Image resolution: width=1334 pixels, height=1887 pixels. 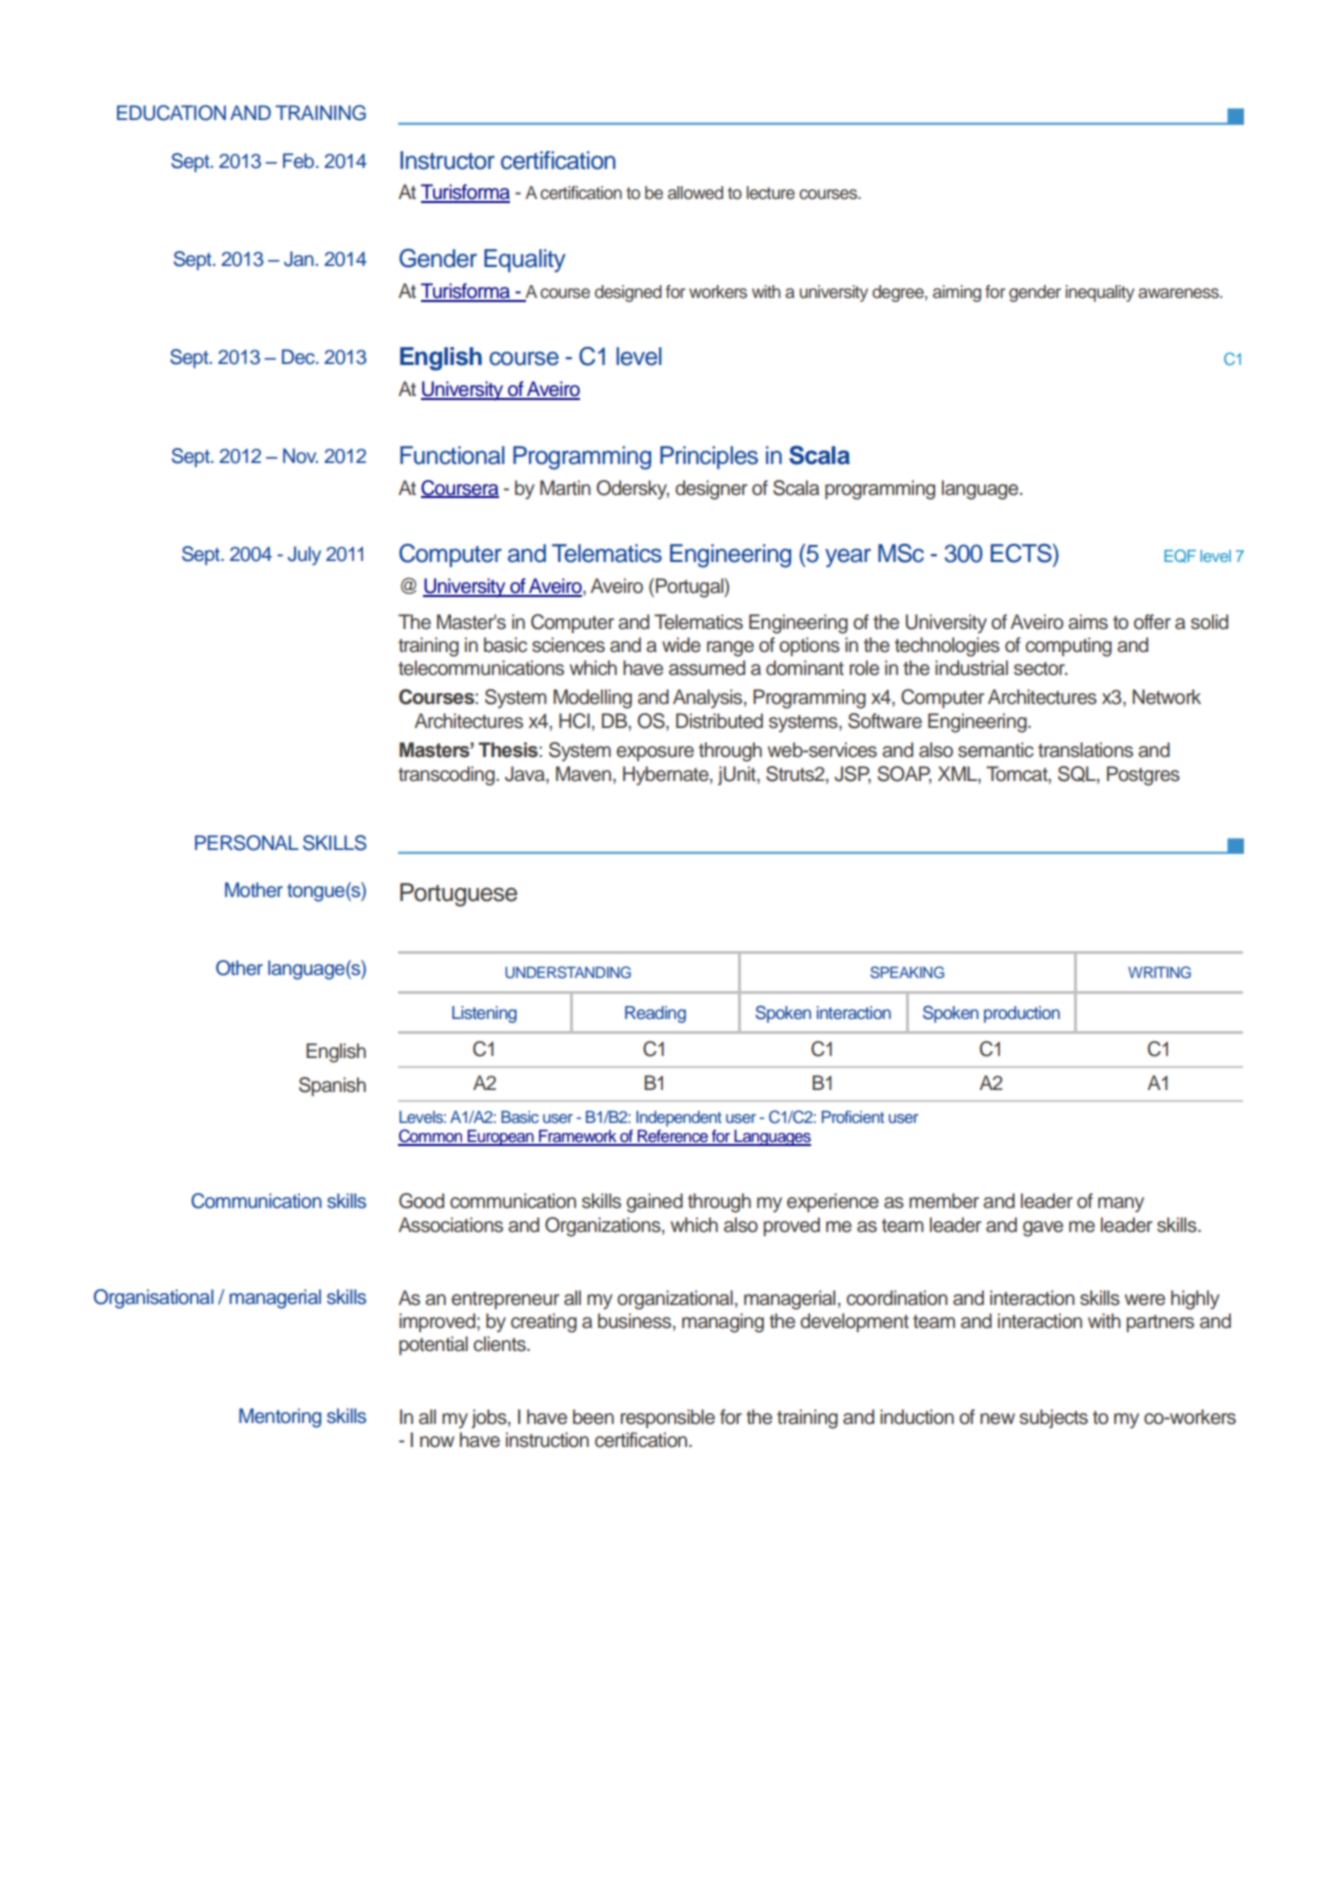 I want to click on wide, so click(x=681, y=645).
